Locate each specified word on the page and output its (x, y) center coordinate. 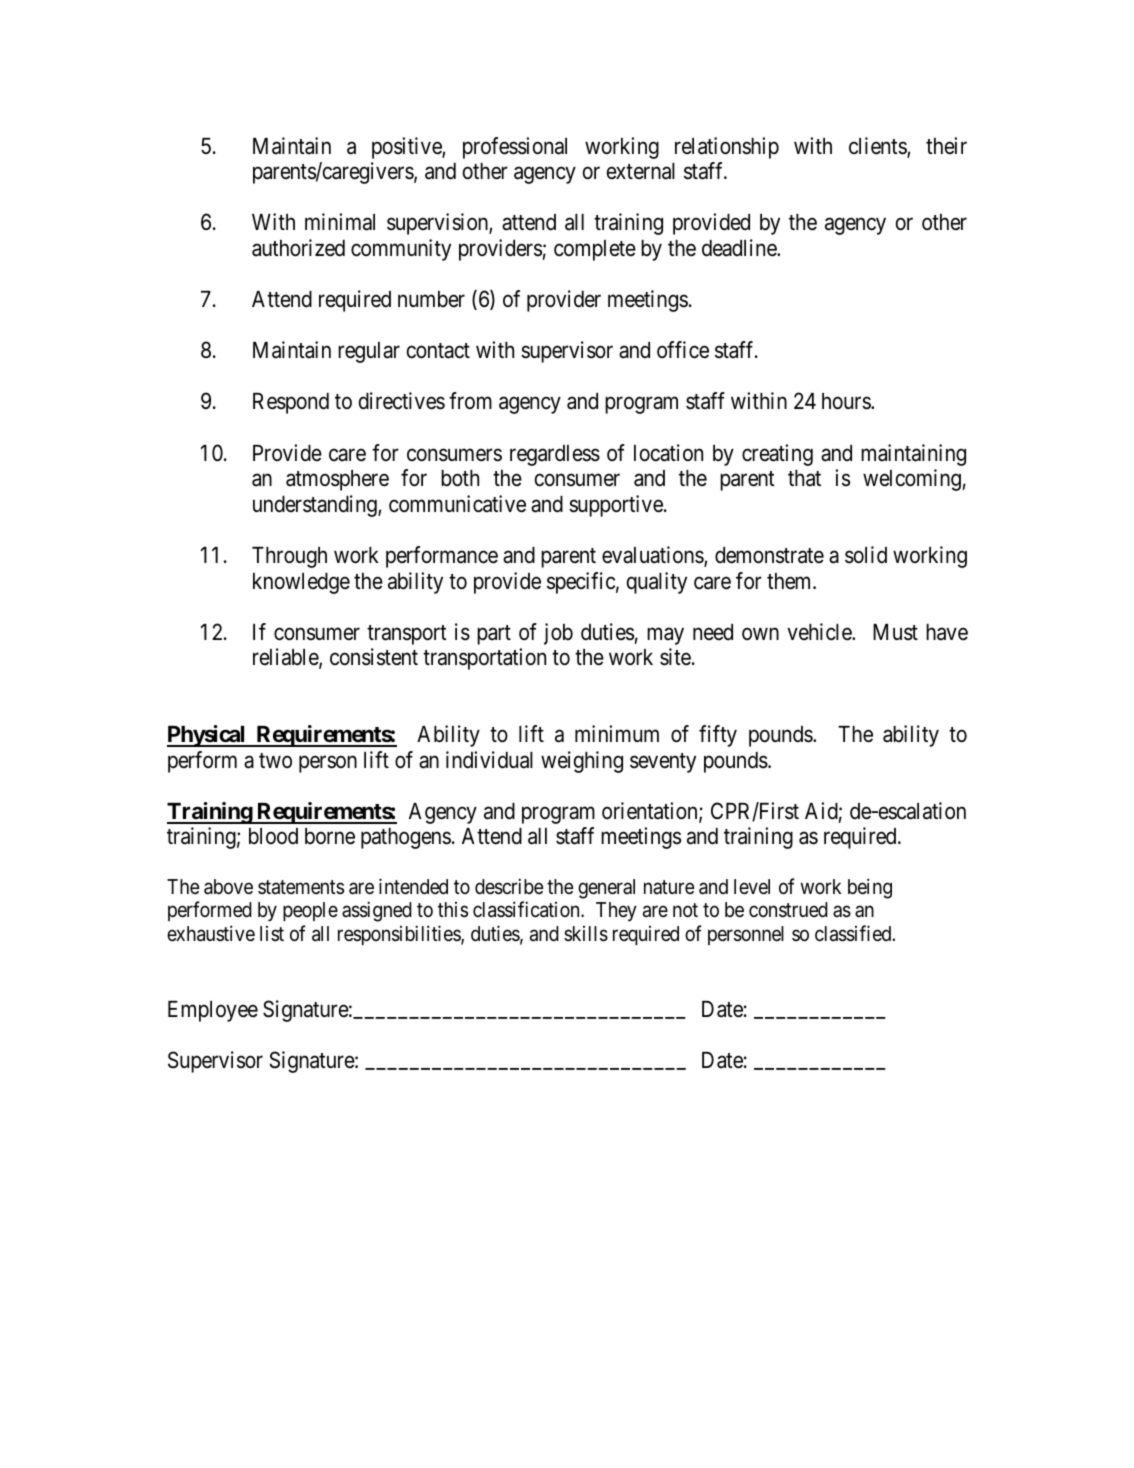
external (641, 171)
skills (586, 934)
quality (657, 583)
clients (878, 147)
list (272, 933)
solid (866, 555)
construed (788, 909)
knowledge (301, 583)
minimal (340, 222)
